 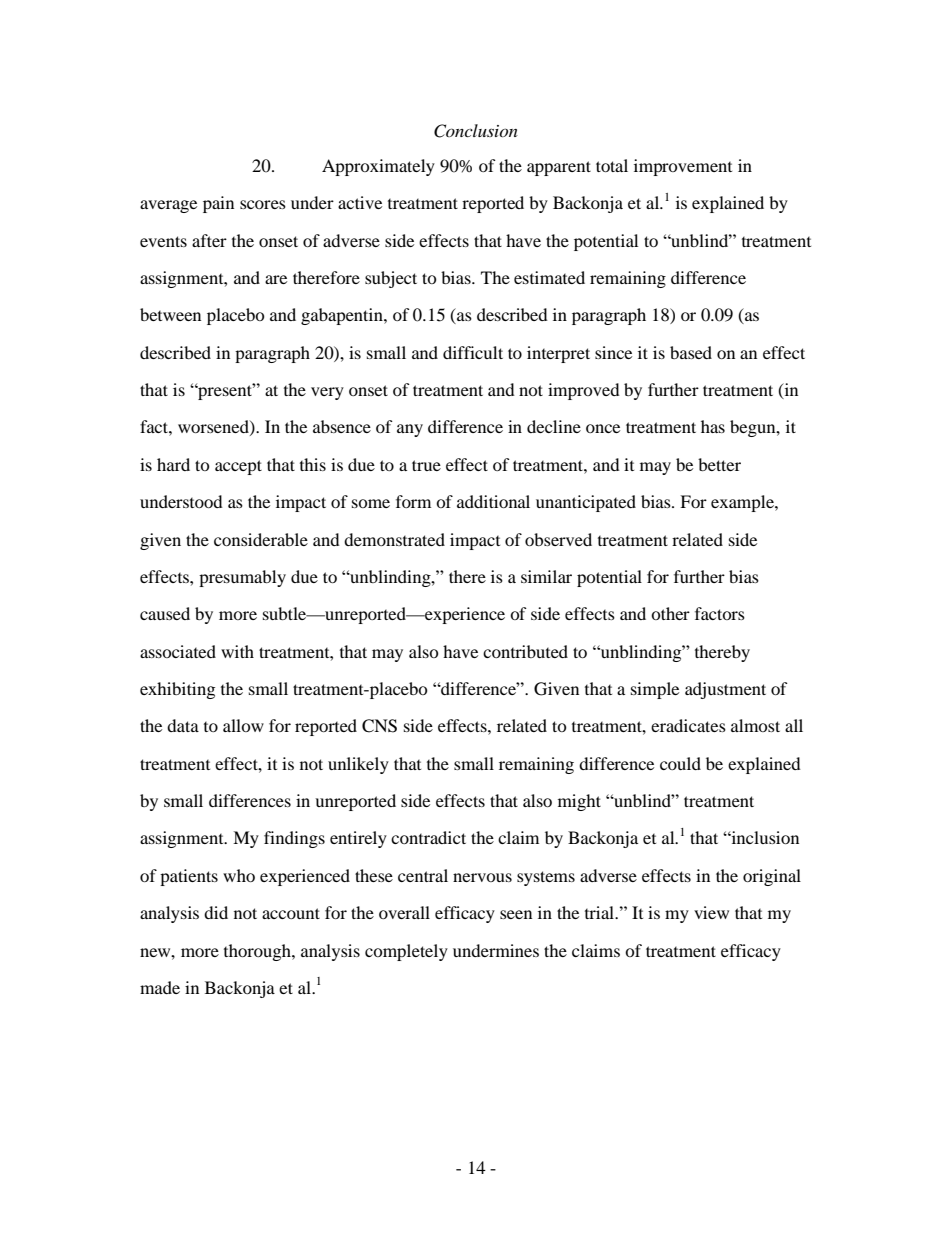 I want to click on presumably, so click(x=242, y=578).
